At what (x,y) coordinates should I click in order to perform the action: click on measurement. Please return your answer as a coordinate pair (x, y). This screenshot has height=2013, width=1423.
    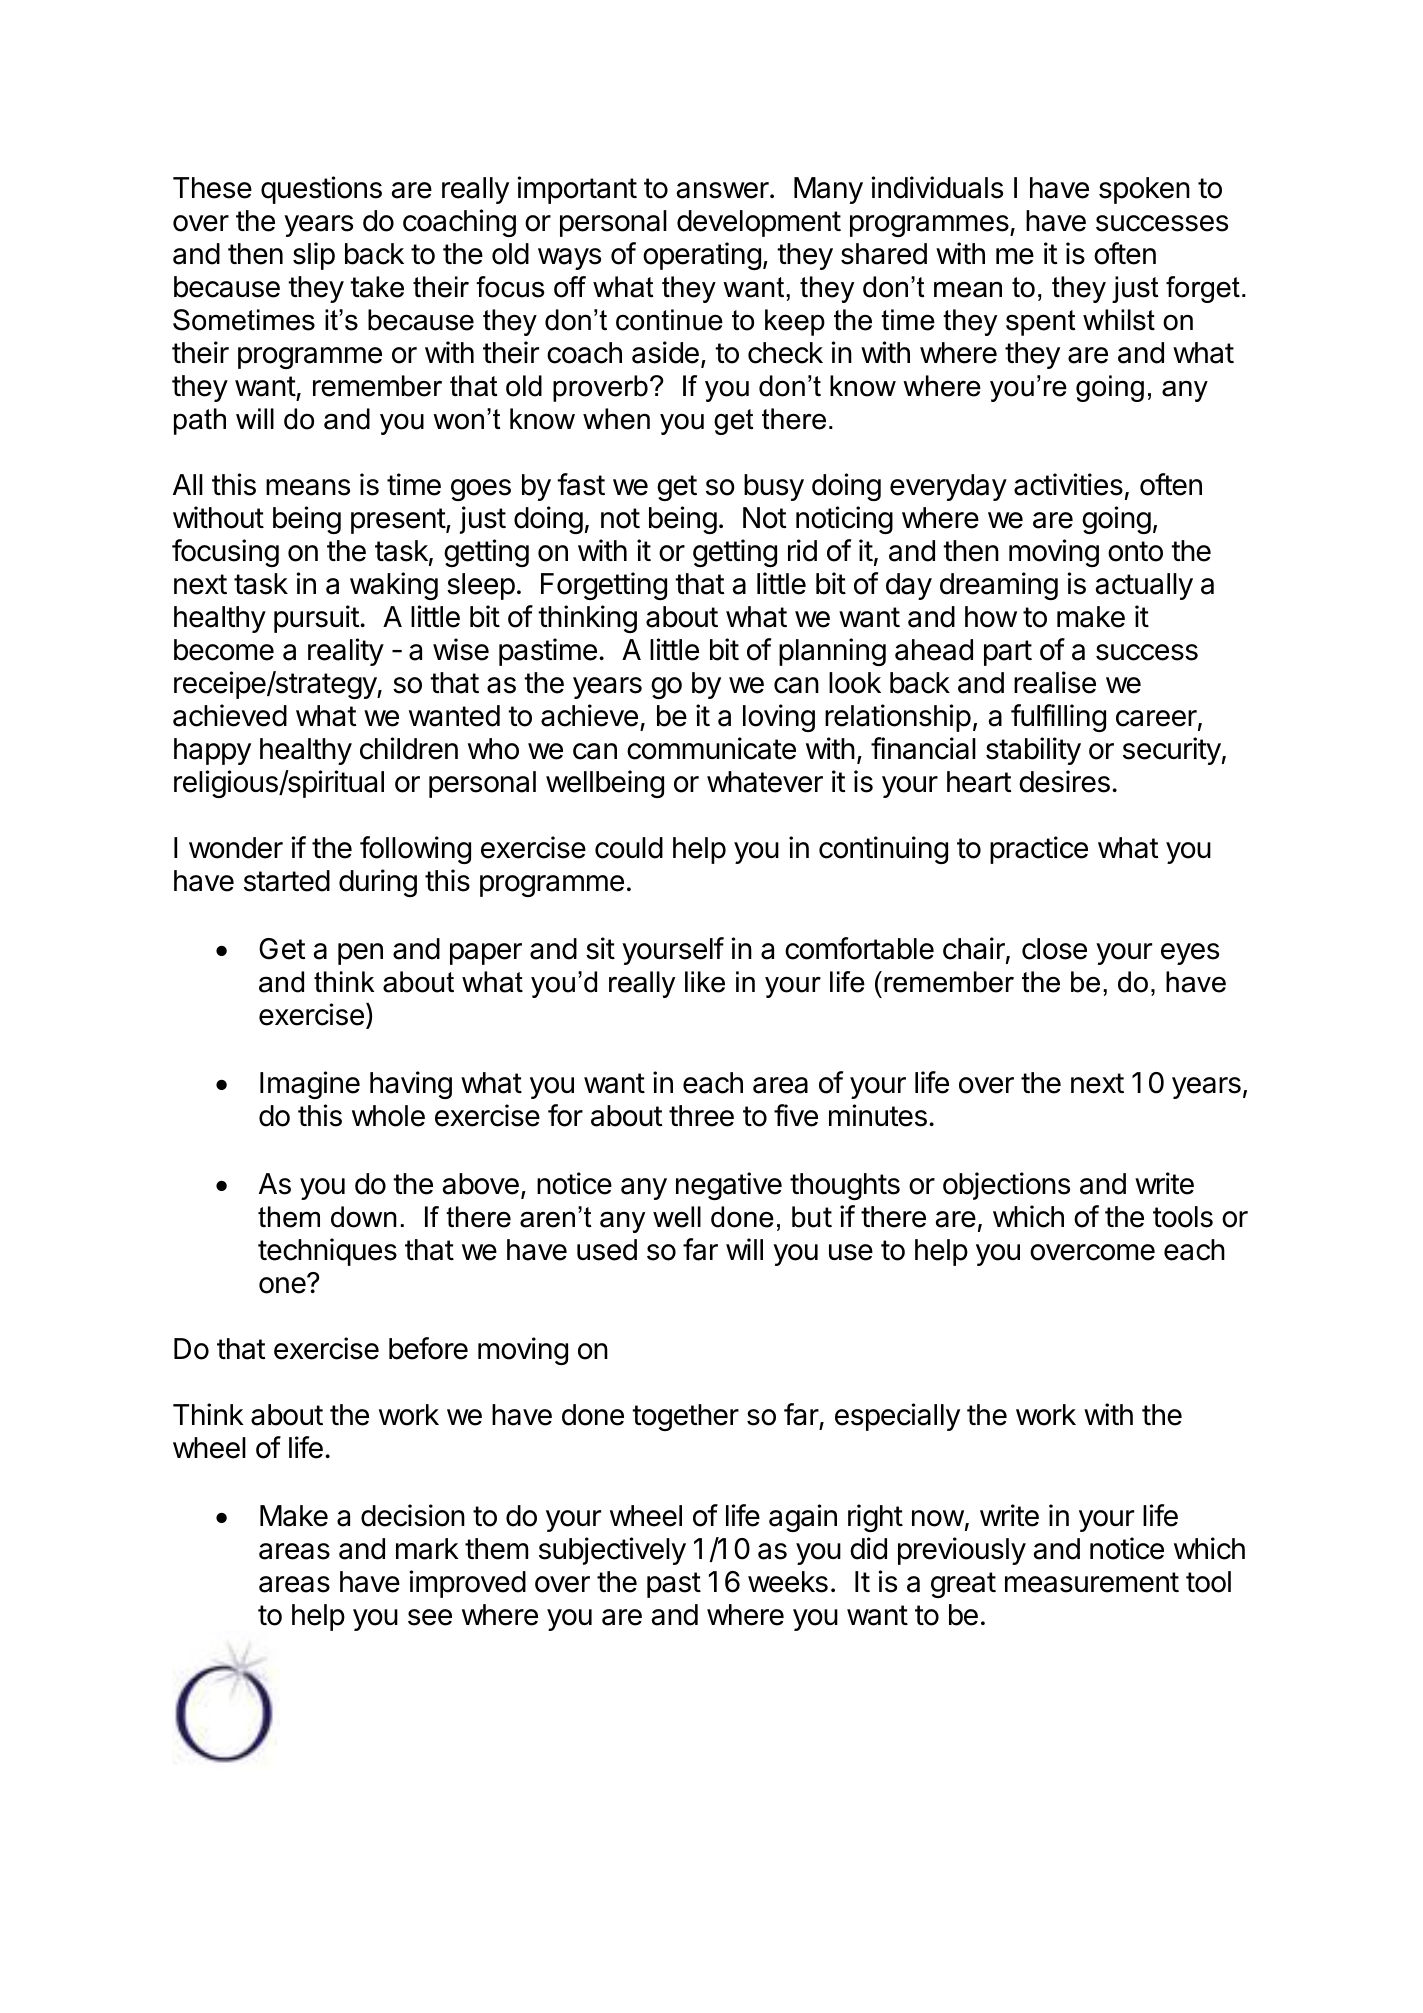
    Looking at the image, I should click on (1092, 1582).
